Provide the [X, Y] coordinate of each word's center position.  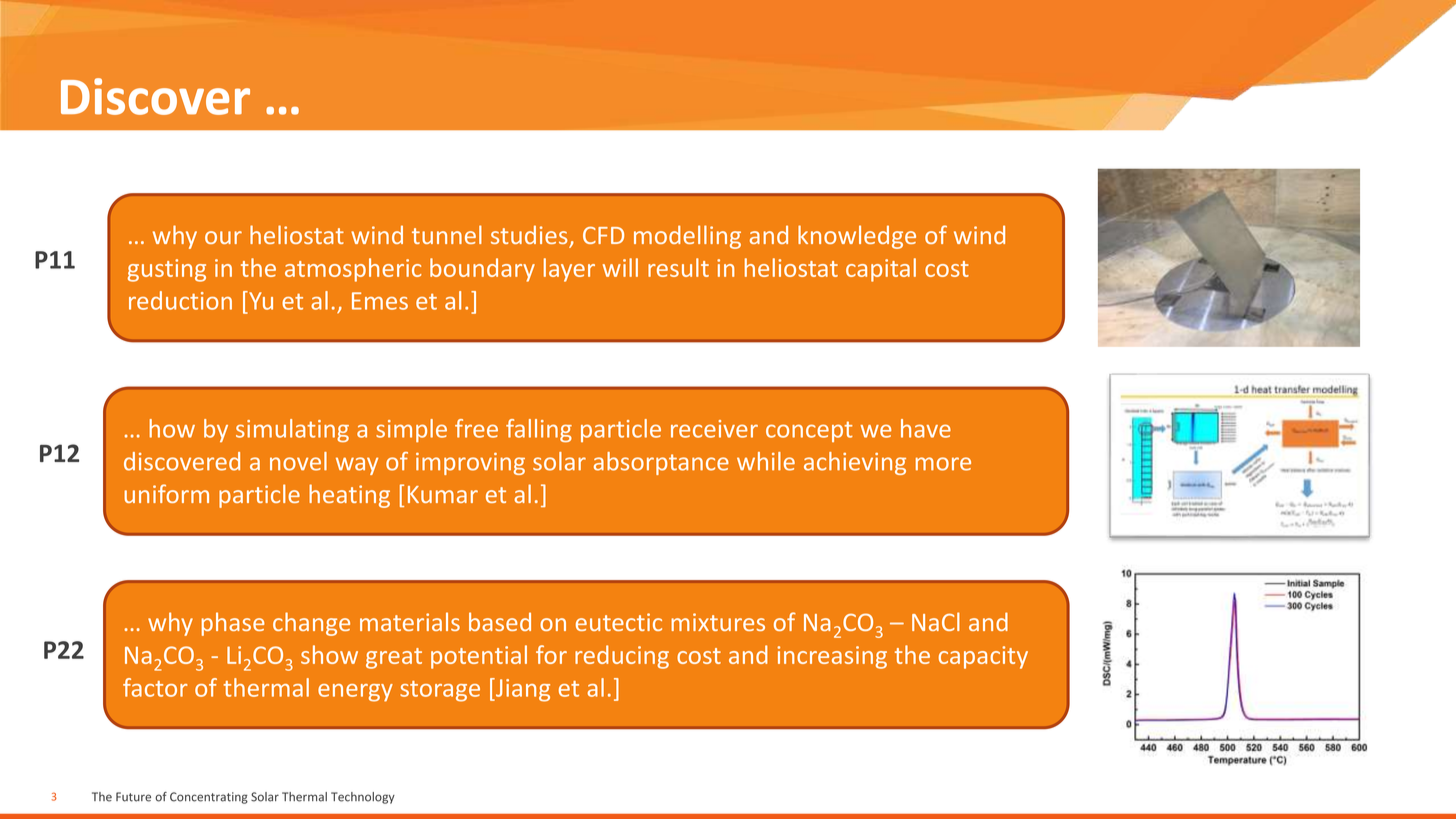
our [223, 237]
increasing [832, 657]
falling [539, 430]
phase [233, 624]
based [500, 621]
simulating [292, 430]
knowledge [857, 237]
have [926, 428]
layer [569, 270]
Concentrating [209, 798]
